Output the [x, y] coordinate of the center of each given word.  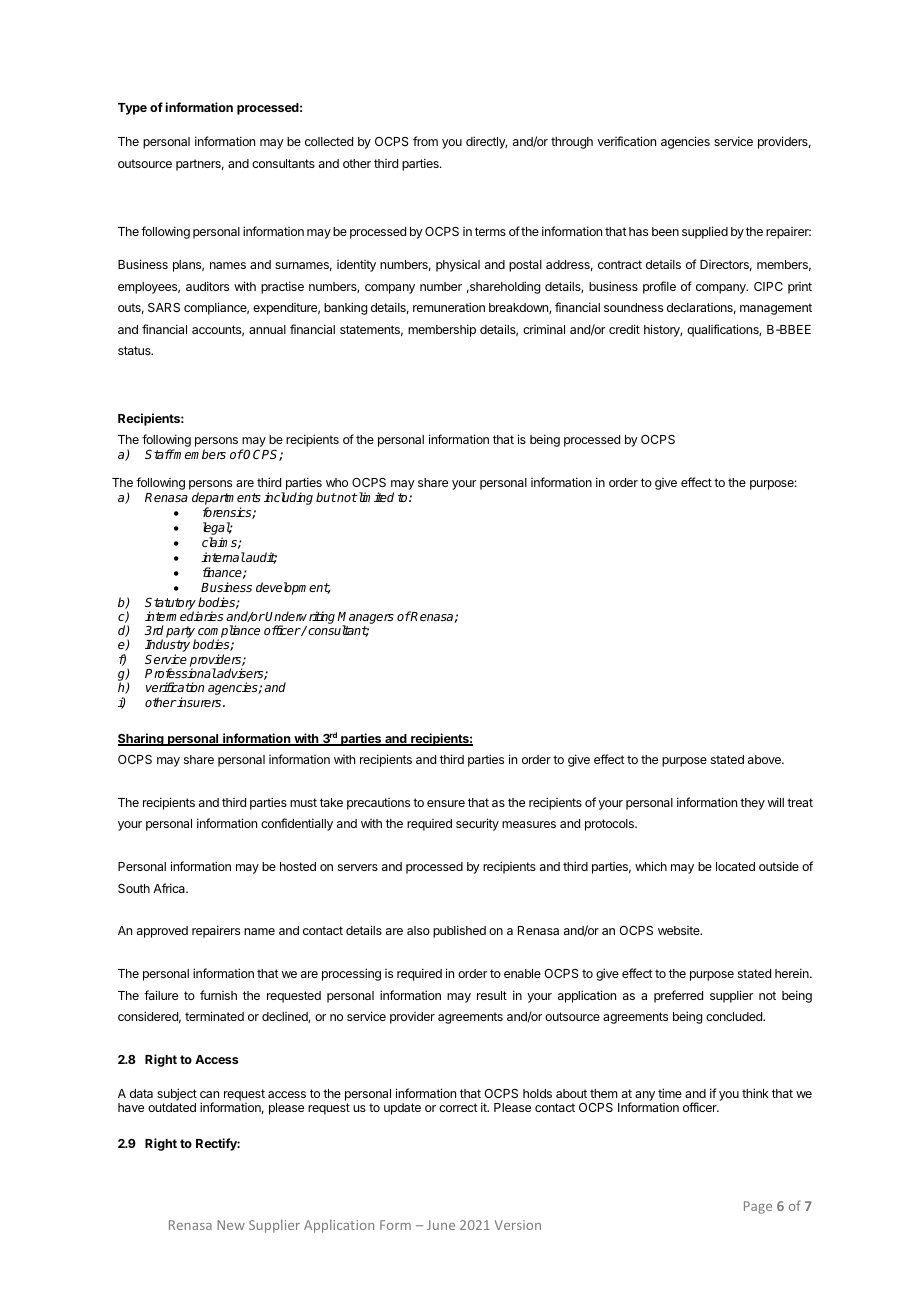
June [441, 1225]
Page [758, 1207]
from [425, 141]
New [231, 1225]
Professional [181, 673]
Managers [365, 619]
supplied [705, 232]
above [765, 759]
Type [132, 109]
